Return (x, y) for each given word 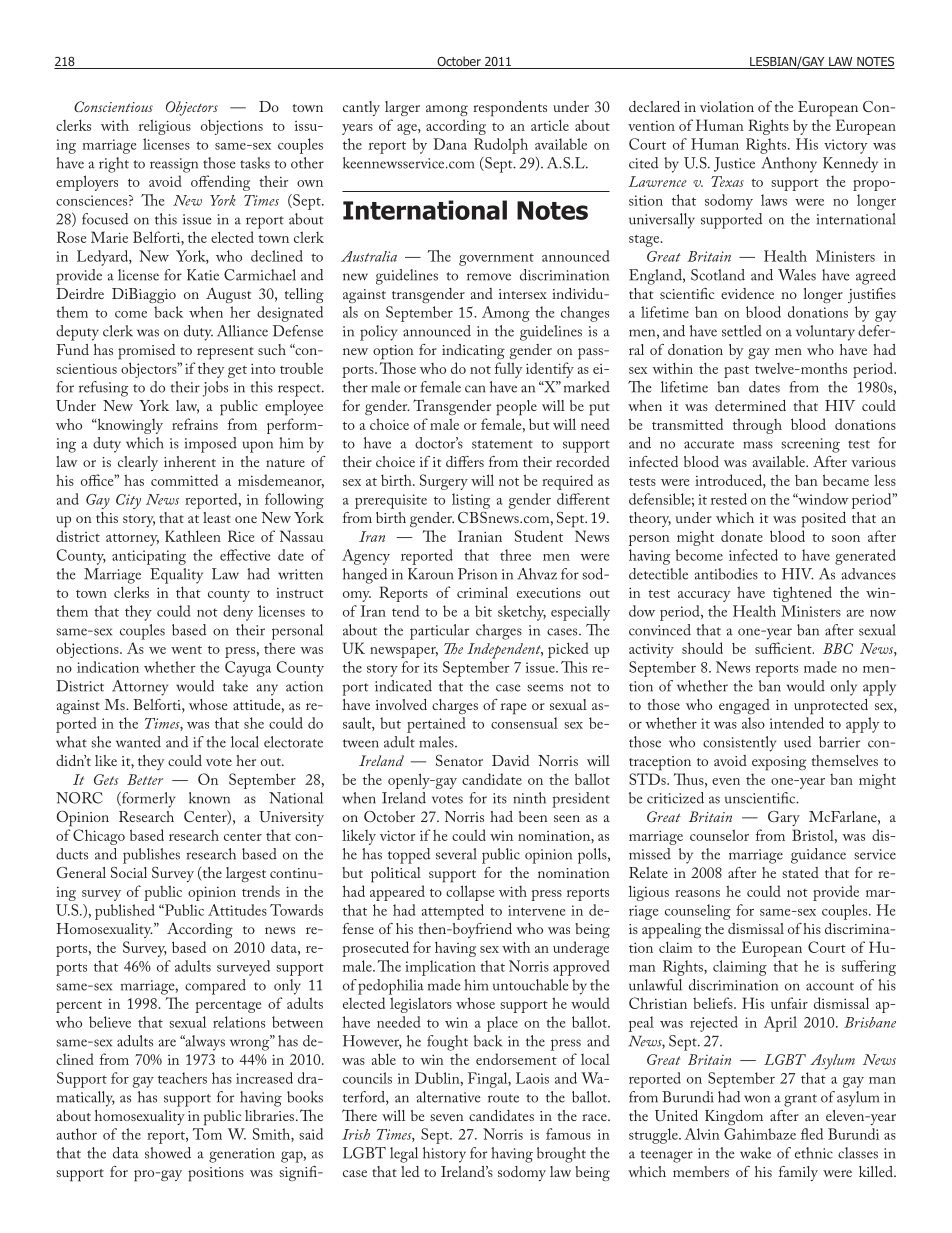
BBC (838, 648)
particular (439, 632)
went (186, 650)
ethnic (814, 1153)
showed (168, 1153)
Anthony (789, 165)
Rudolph (501, 146)
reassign (174, 165)
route (503, 1098)
